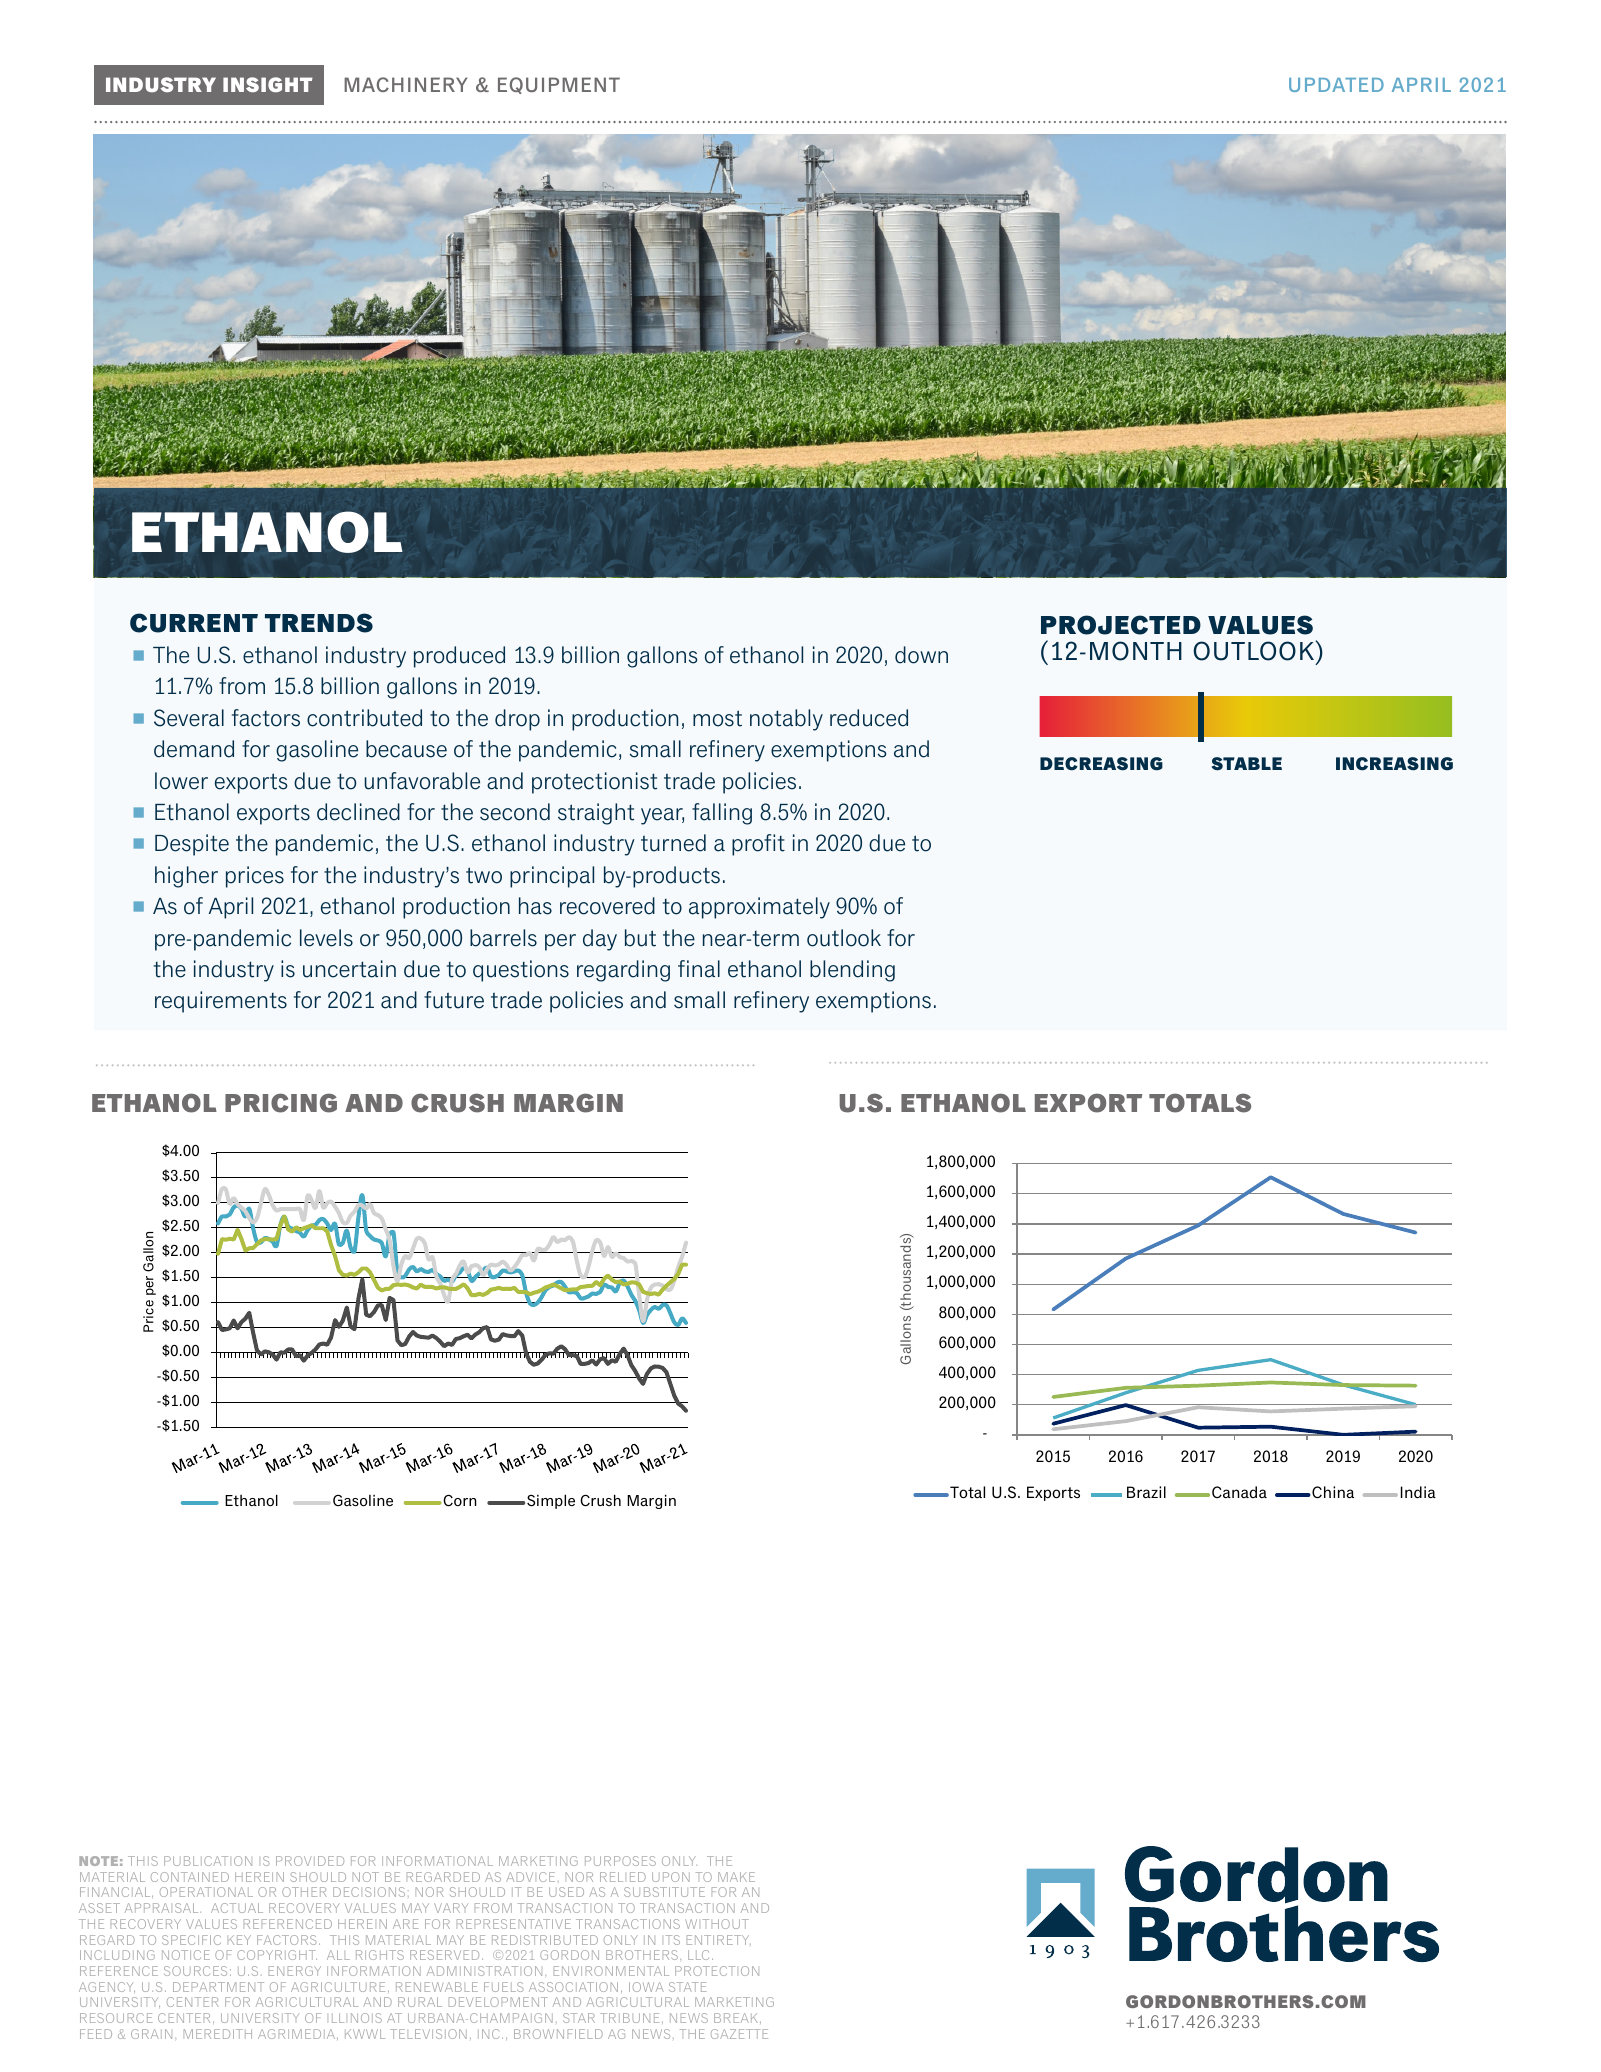  Describe the element at coordinates (1336, 85) in the screenshot. I see `UPDATED` at that location.
